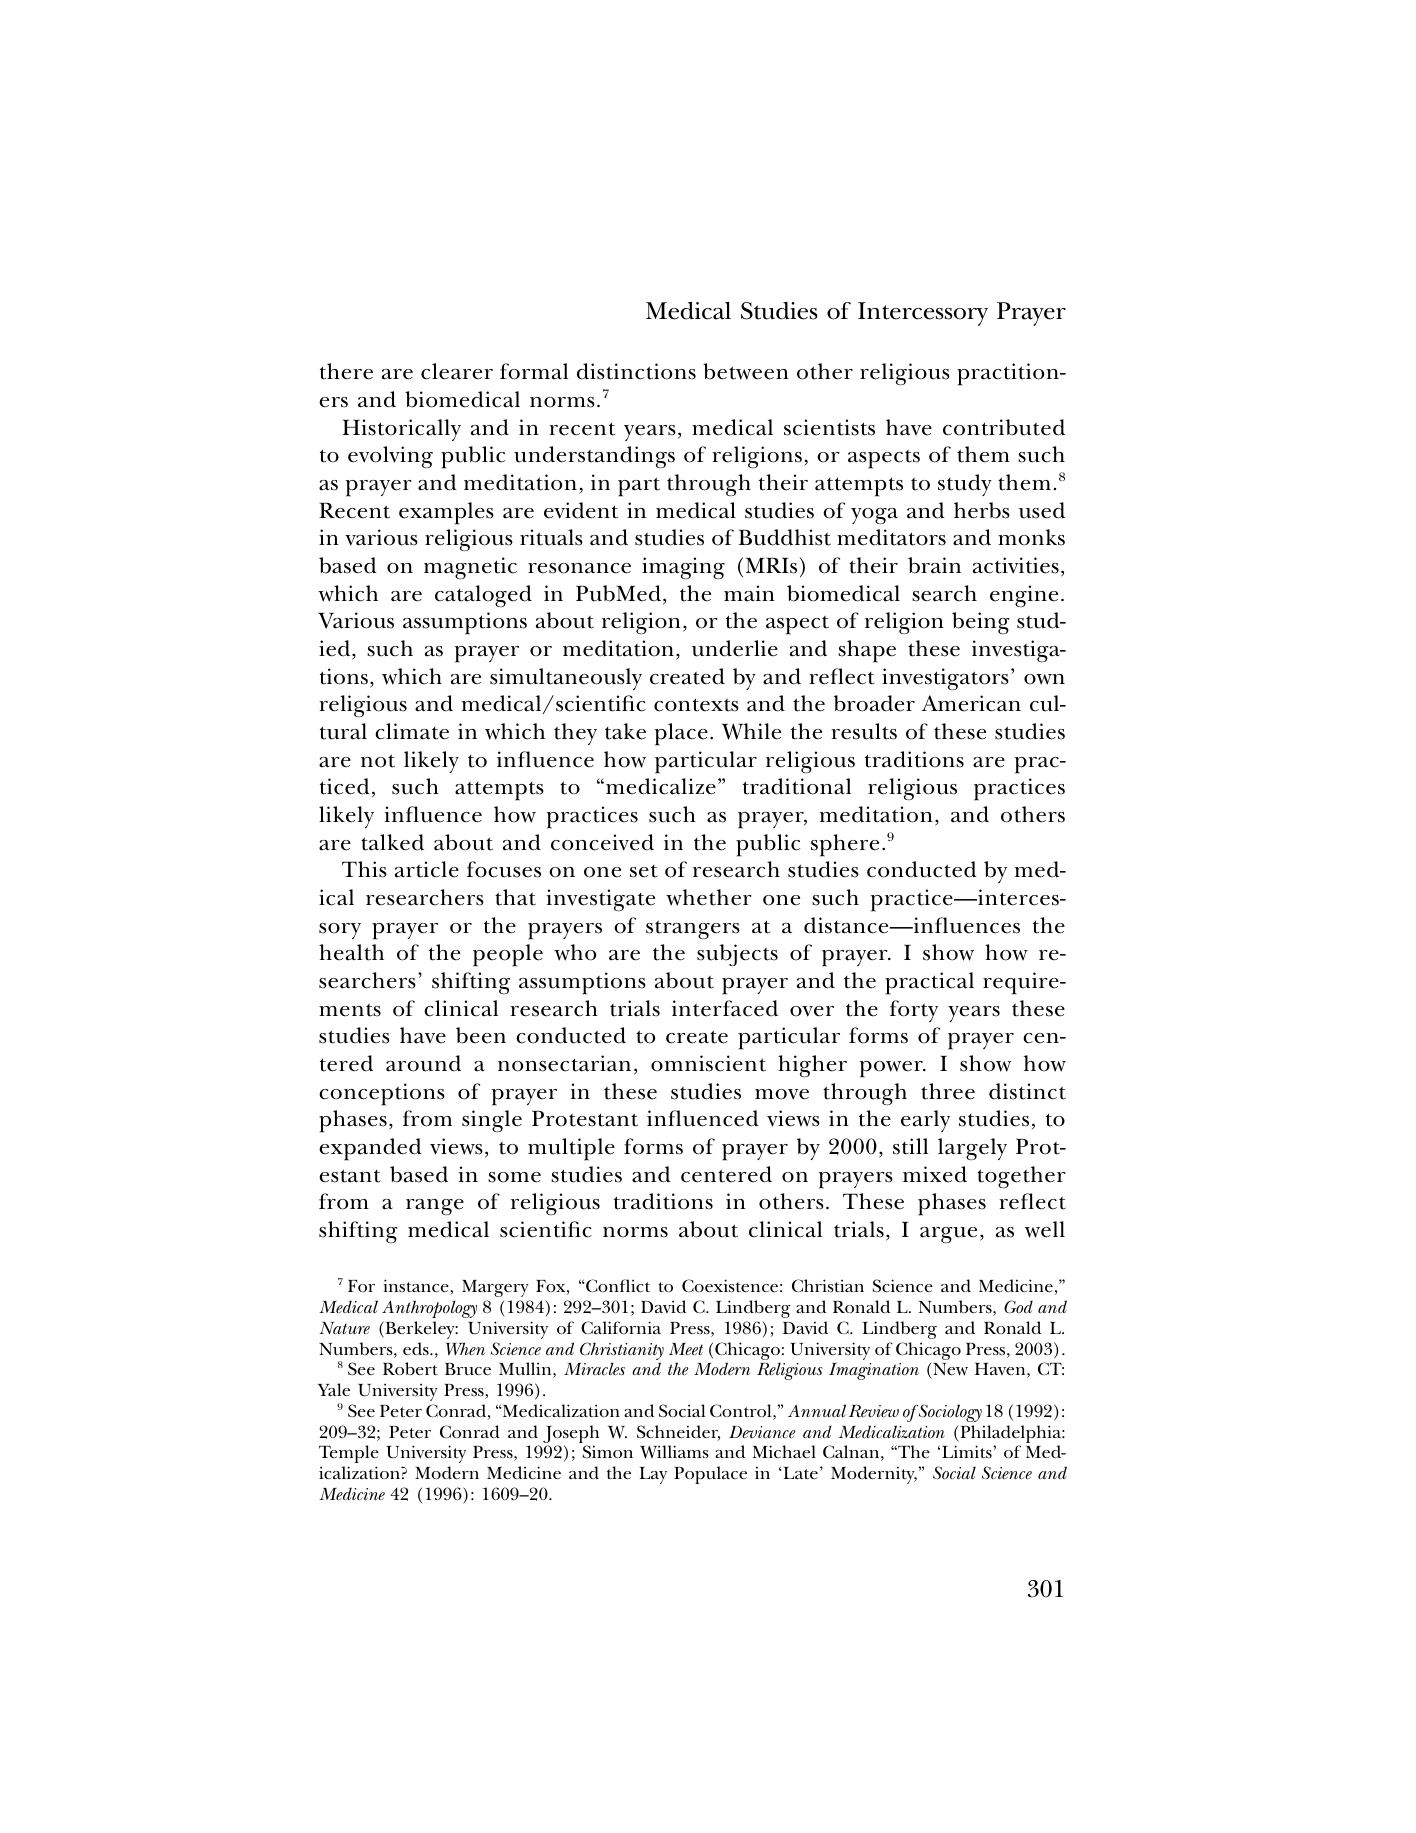 This page has width=1416, height=1833. Describe the element at coordinates (914, 1011) in the page. I see `forty` at that location.
